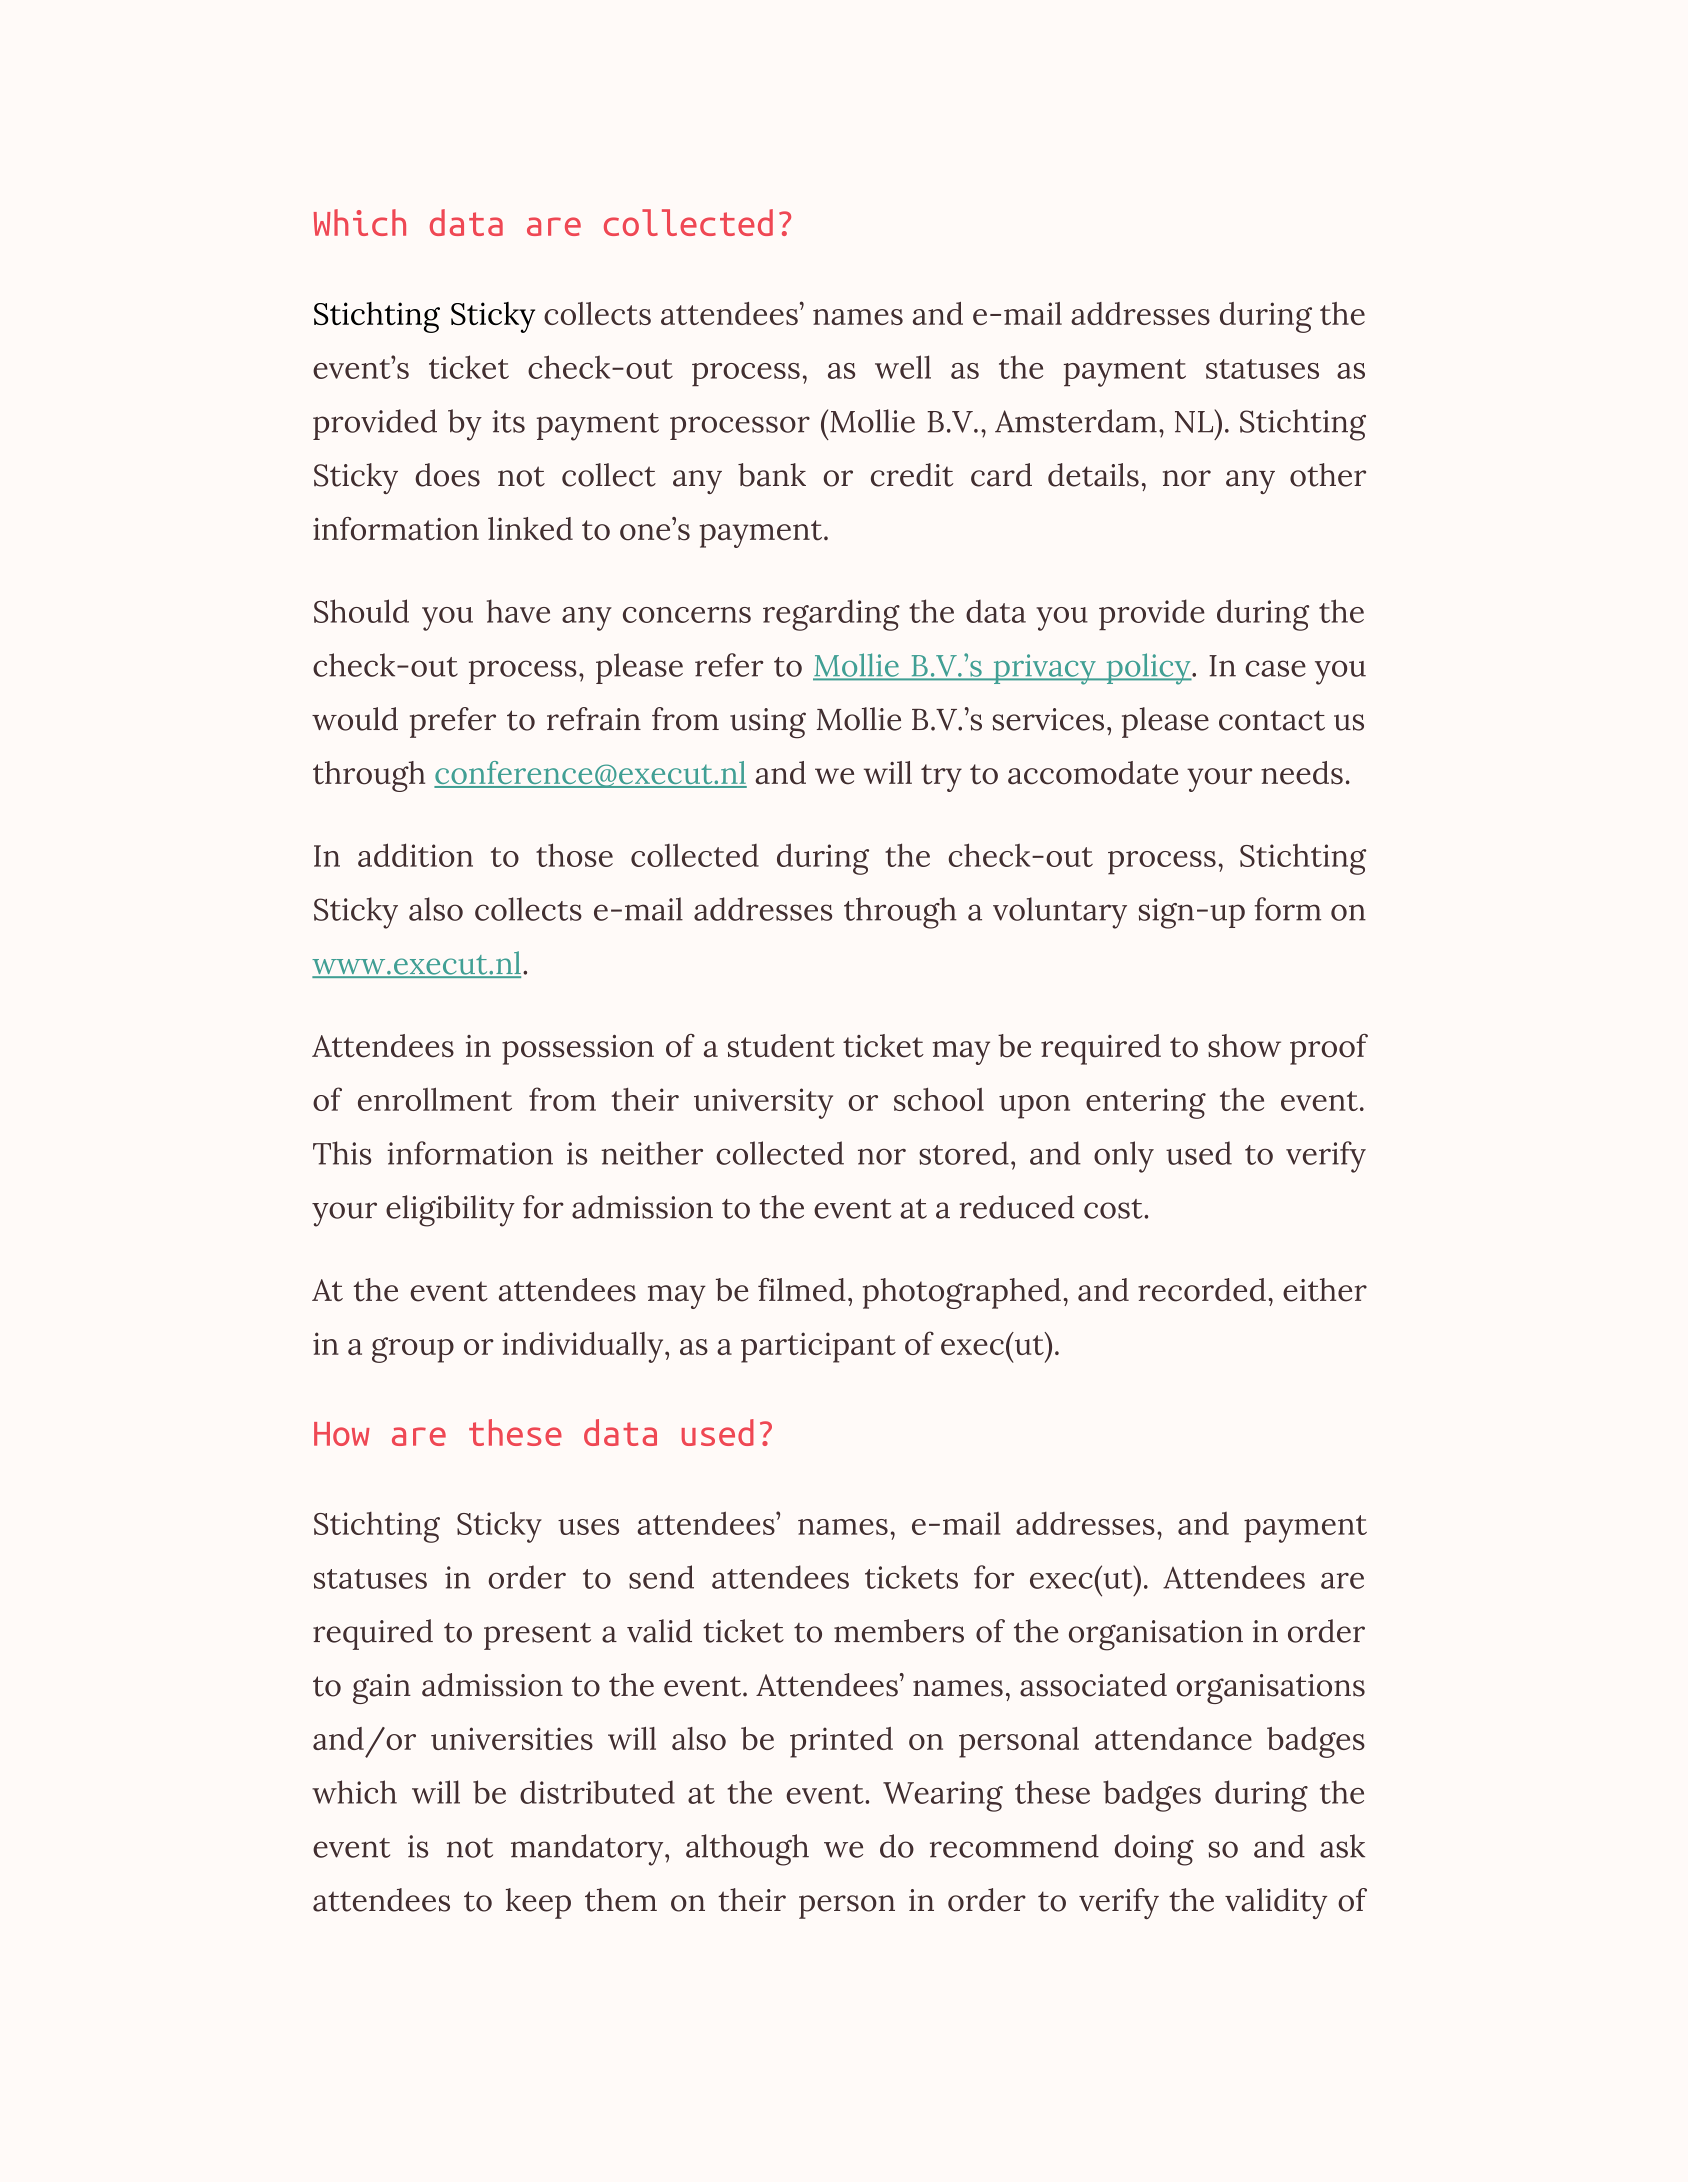 This screenshot has width=1688, height=2184. I want to click on using, so click(768, 723).
